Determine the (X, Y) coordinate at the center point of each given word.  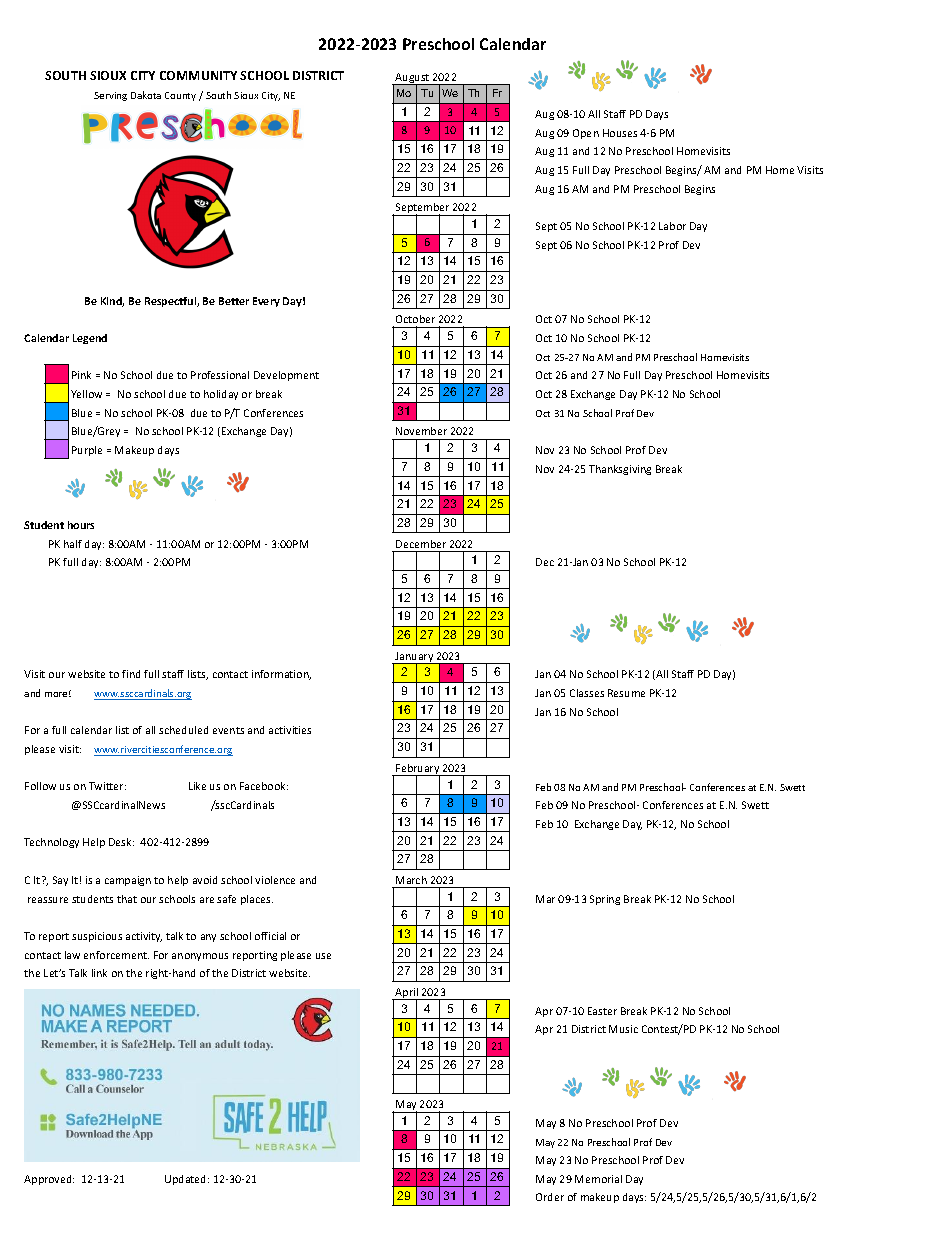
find (131, 674)
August (412, 79)
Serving (110, 96)
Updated (187, 1180)
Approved (49, 1180)
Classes (587, 693)
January (414, 658)
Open (586, 134)
